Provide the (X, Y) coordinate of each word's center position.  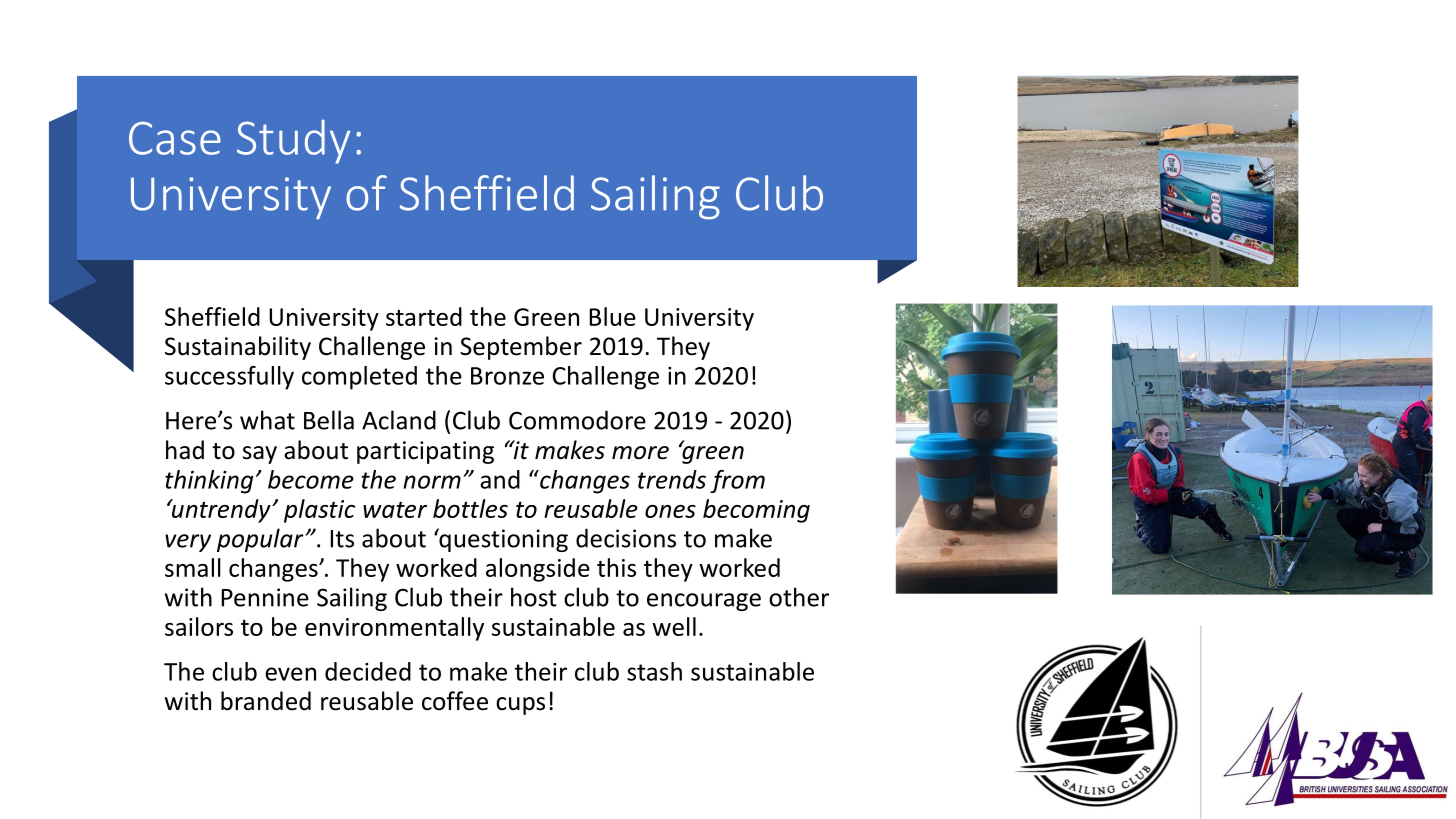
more (640, 453)
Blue (612, 316)
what (267, 420)
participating (425, 452)
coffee (455, 701)
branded (266, 701)
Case (175, 138)
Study (293, 141)
